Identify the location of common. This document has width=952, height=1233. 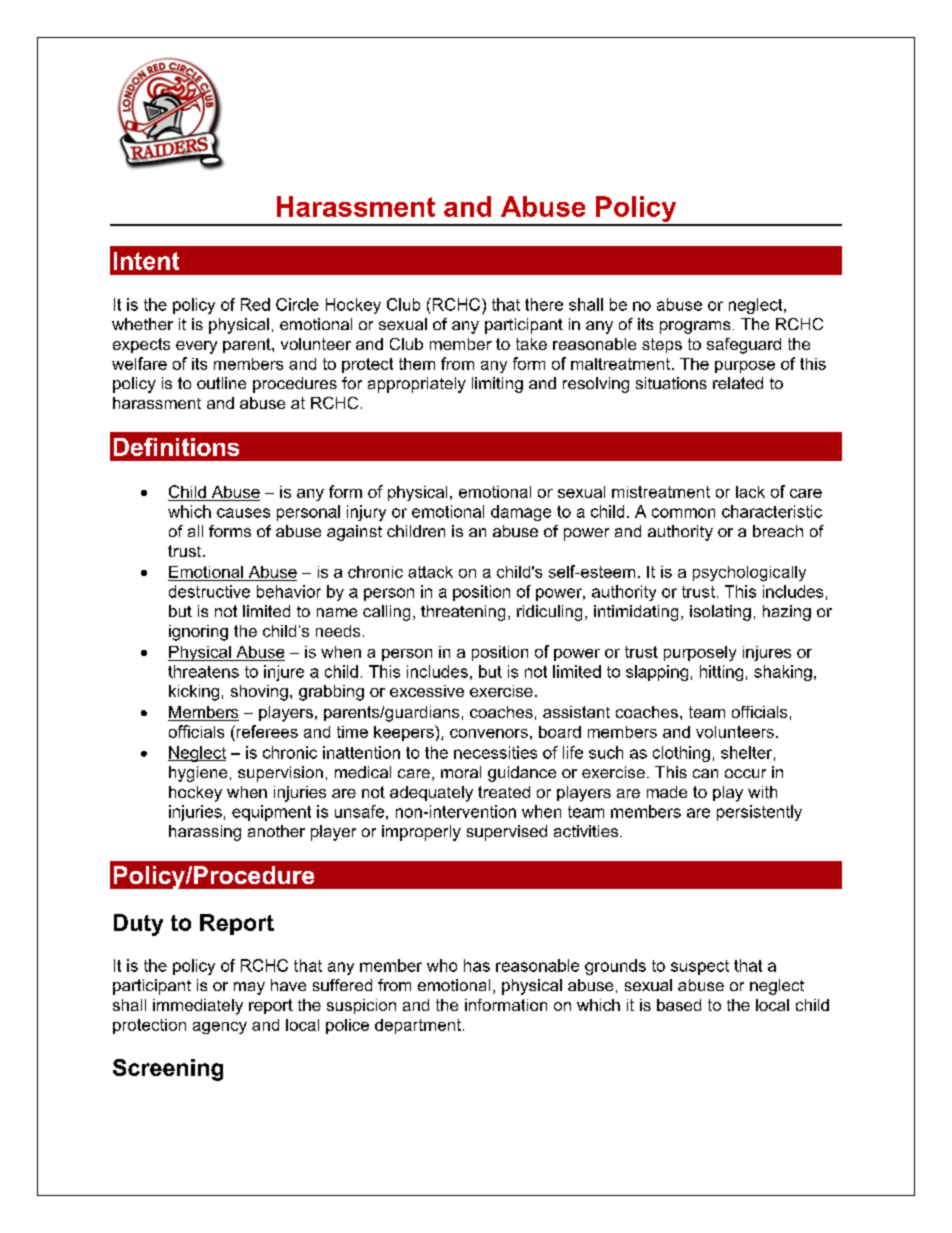
(683, 513).
